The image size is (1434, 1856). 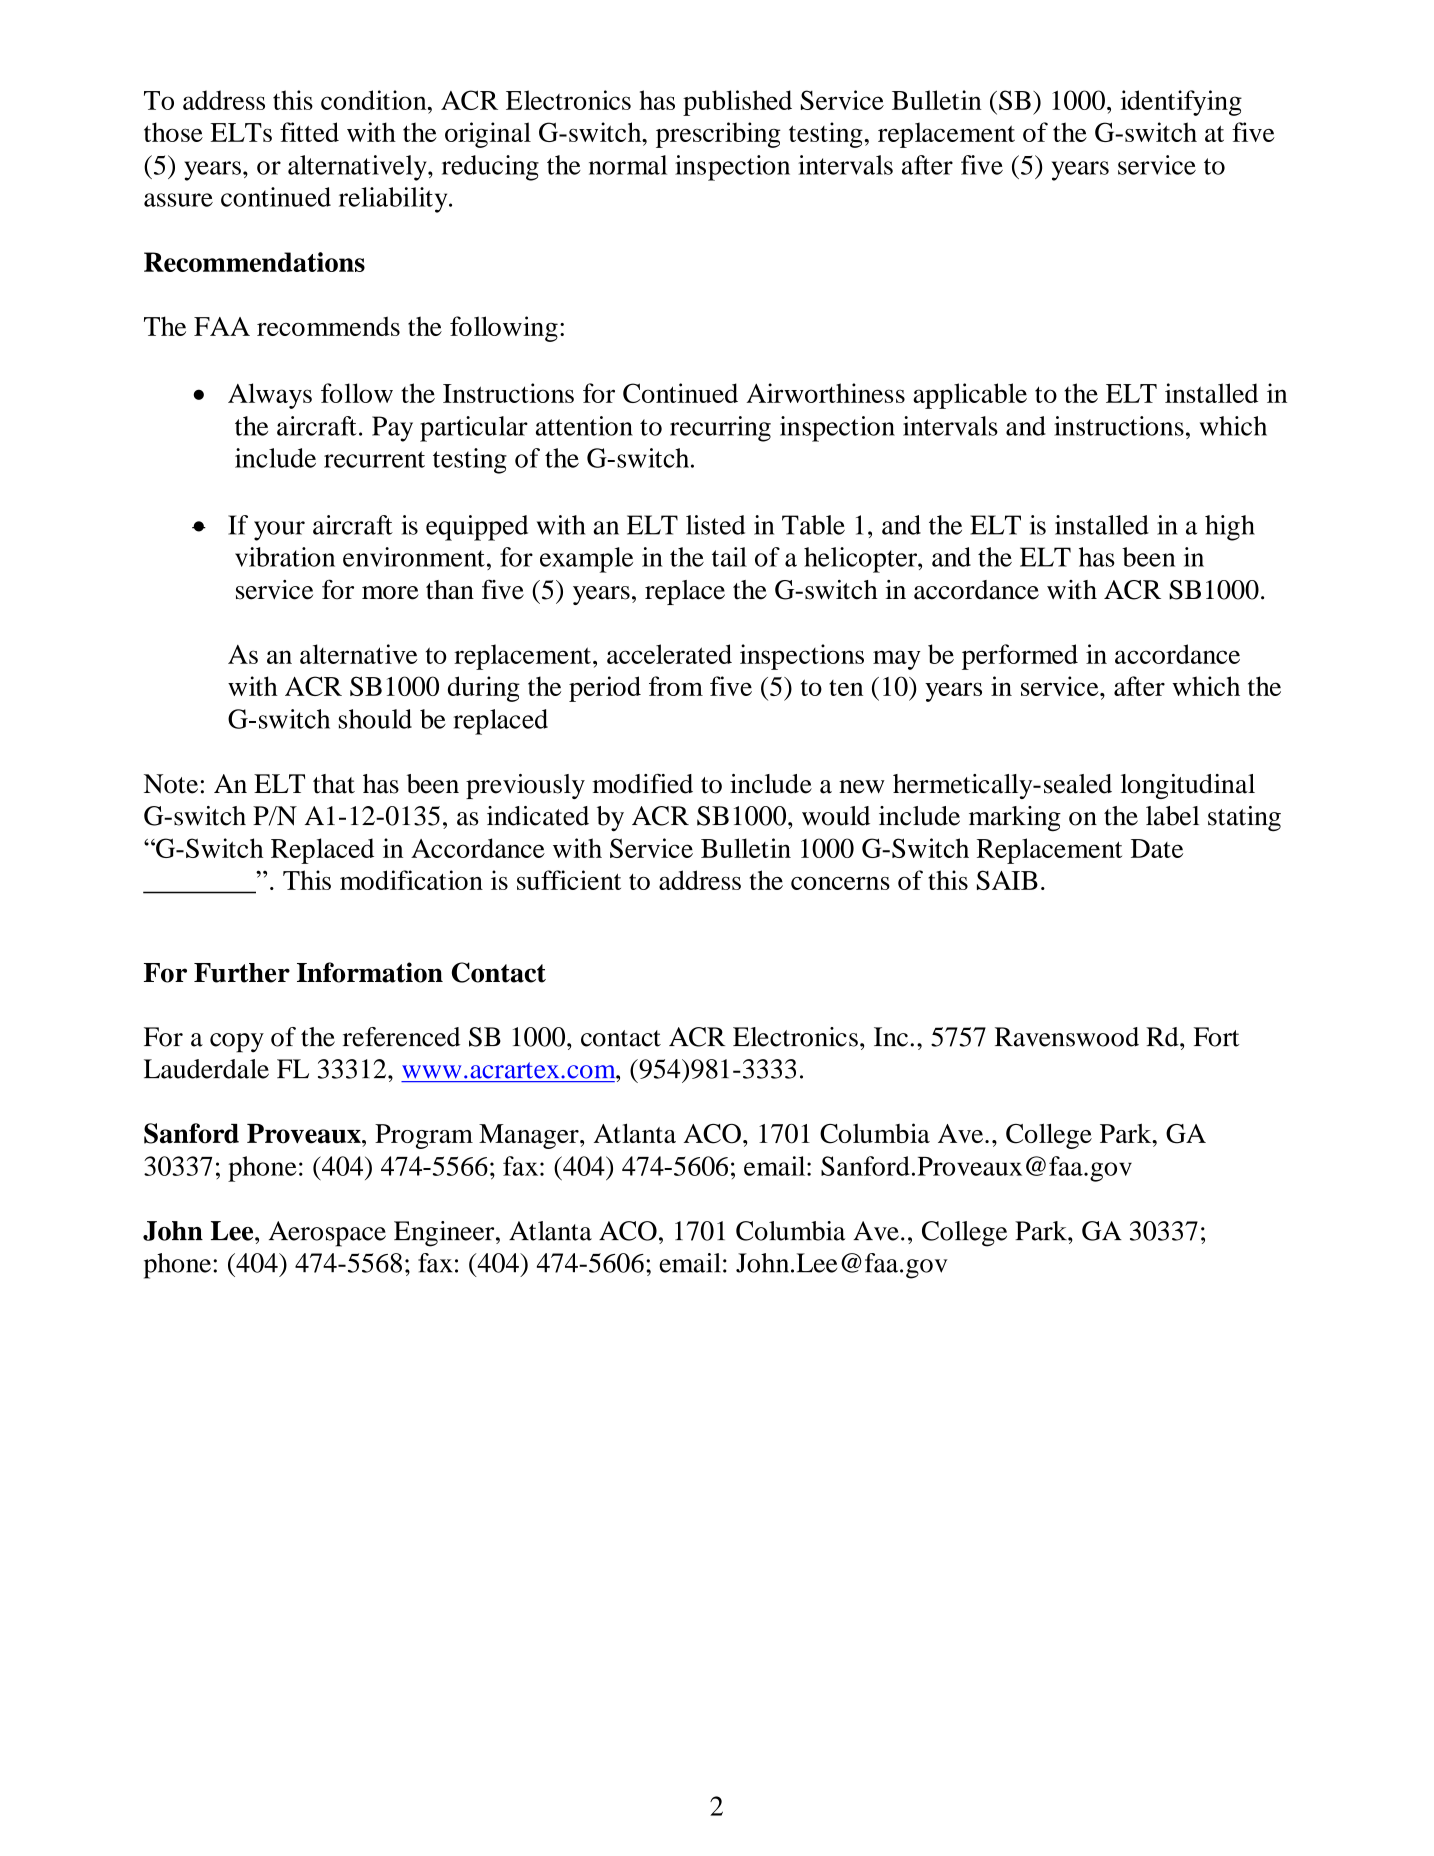 What do you see at coordinates (1188, 786) in the screenshot?
I see `longitudinal` at bounding box center [1188, 786].
